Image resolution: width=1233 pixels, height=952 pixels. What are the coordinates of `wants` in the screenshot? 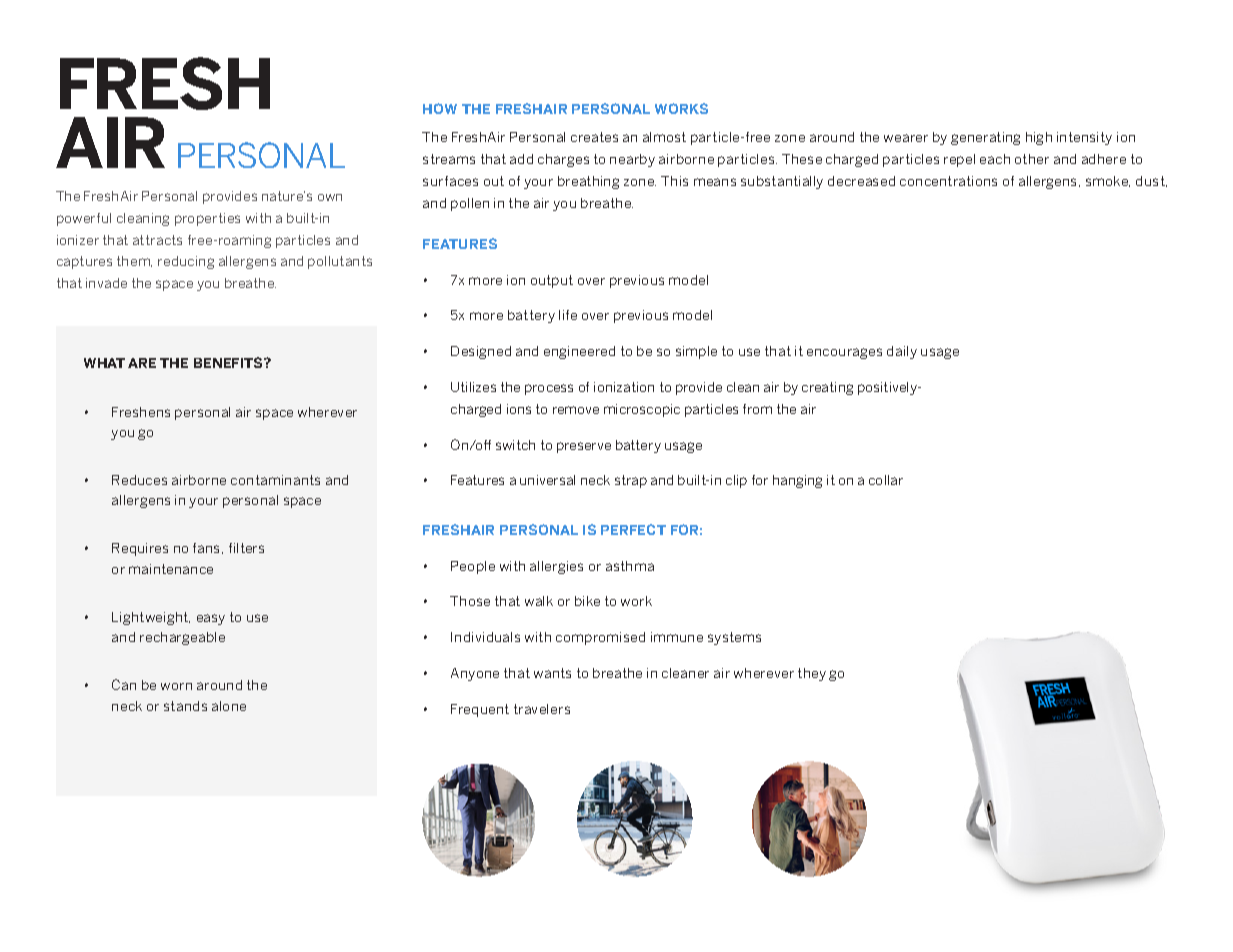 It's located at (552, 673).
